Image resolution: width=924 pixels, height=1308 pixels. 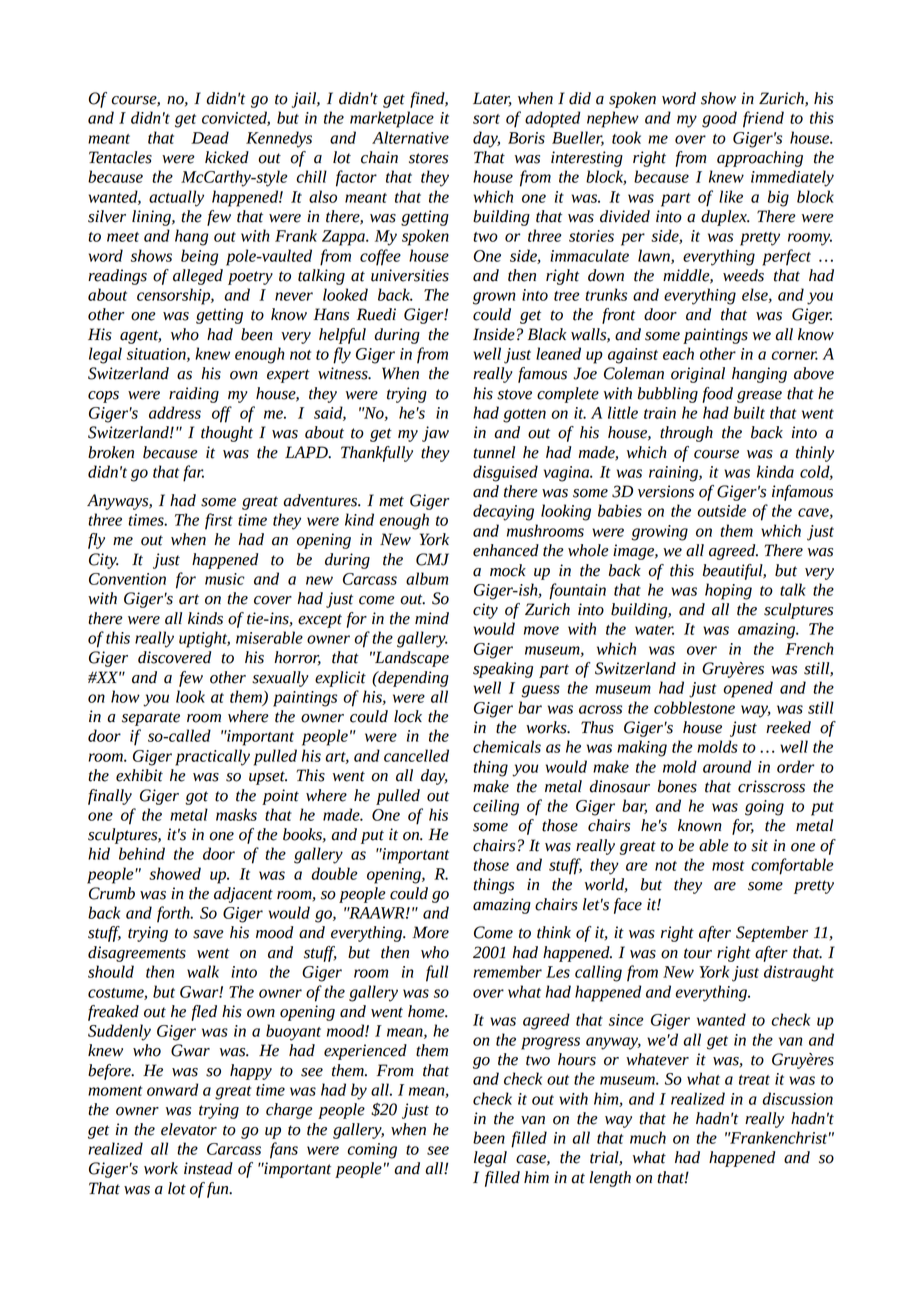 What do you see at coordinates (210, 137) in the page?
I see `Dead` at bounding box center [210, 137].
